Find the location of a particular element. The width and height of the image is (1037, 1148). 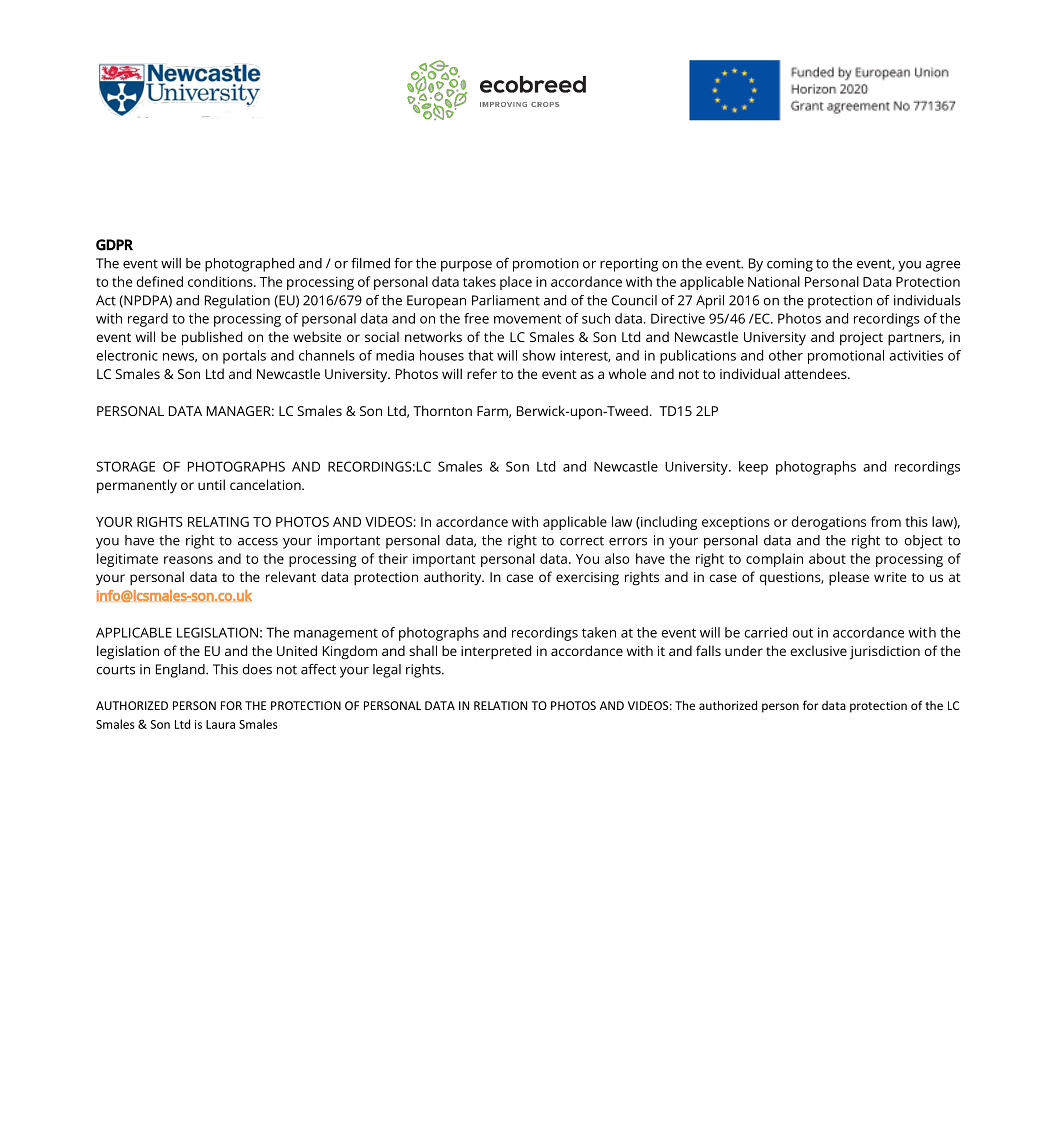

including is located at coordinates (668, 523).
